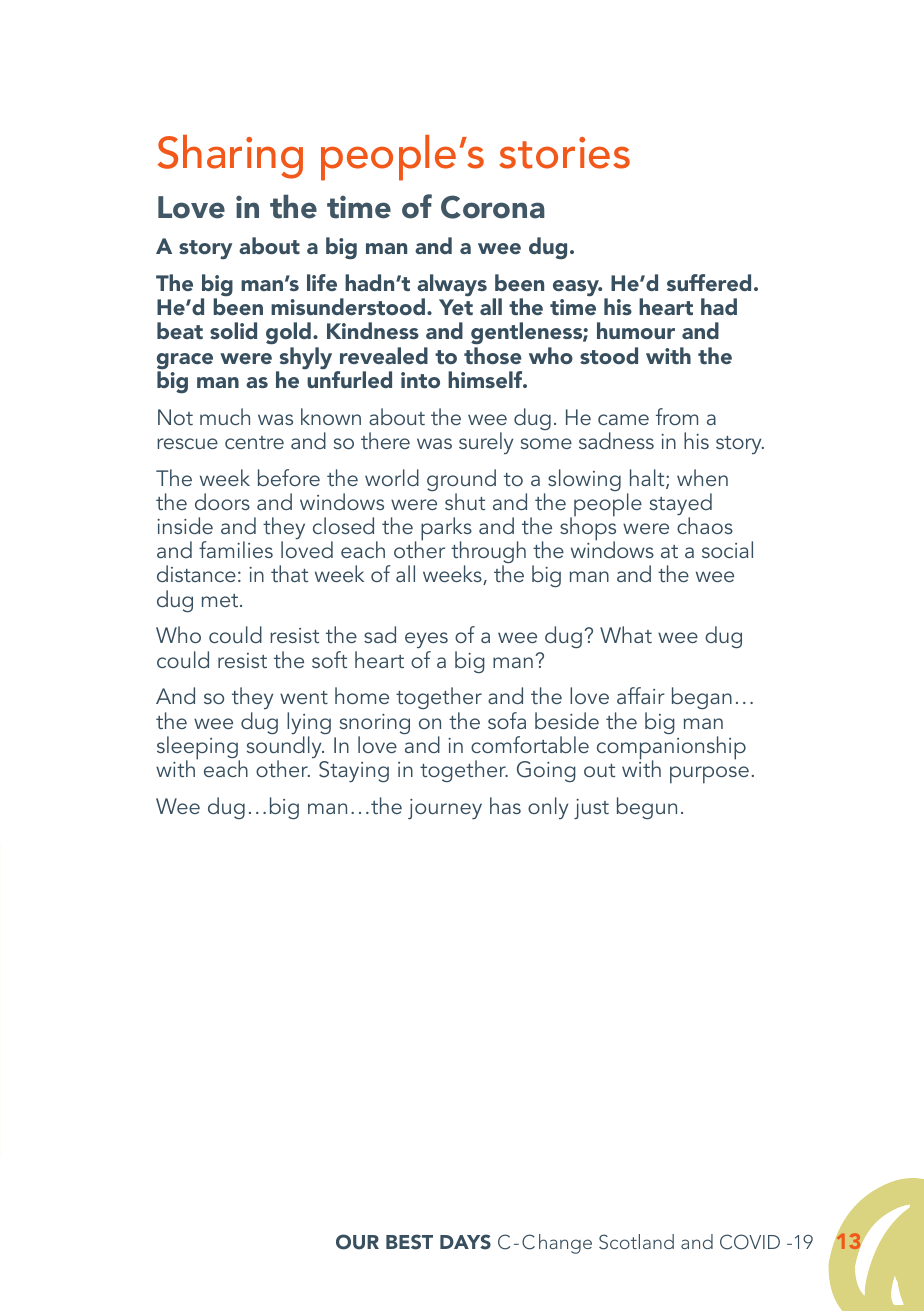 The width and height of the screenshot is (924, 1311). Describe the element at coordinates (236, 549) in the screenshot. I see `families` at that location.
